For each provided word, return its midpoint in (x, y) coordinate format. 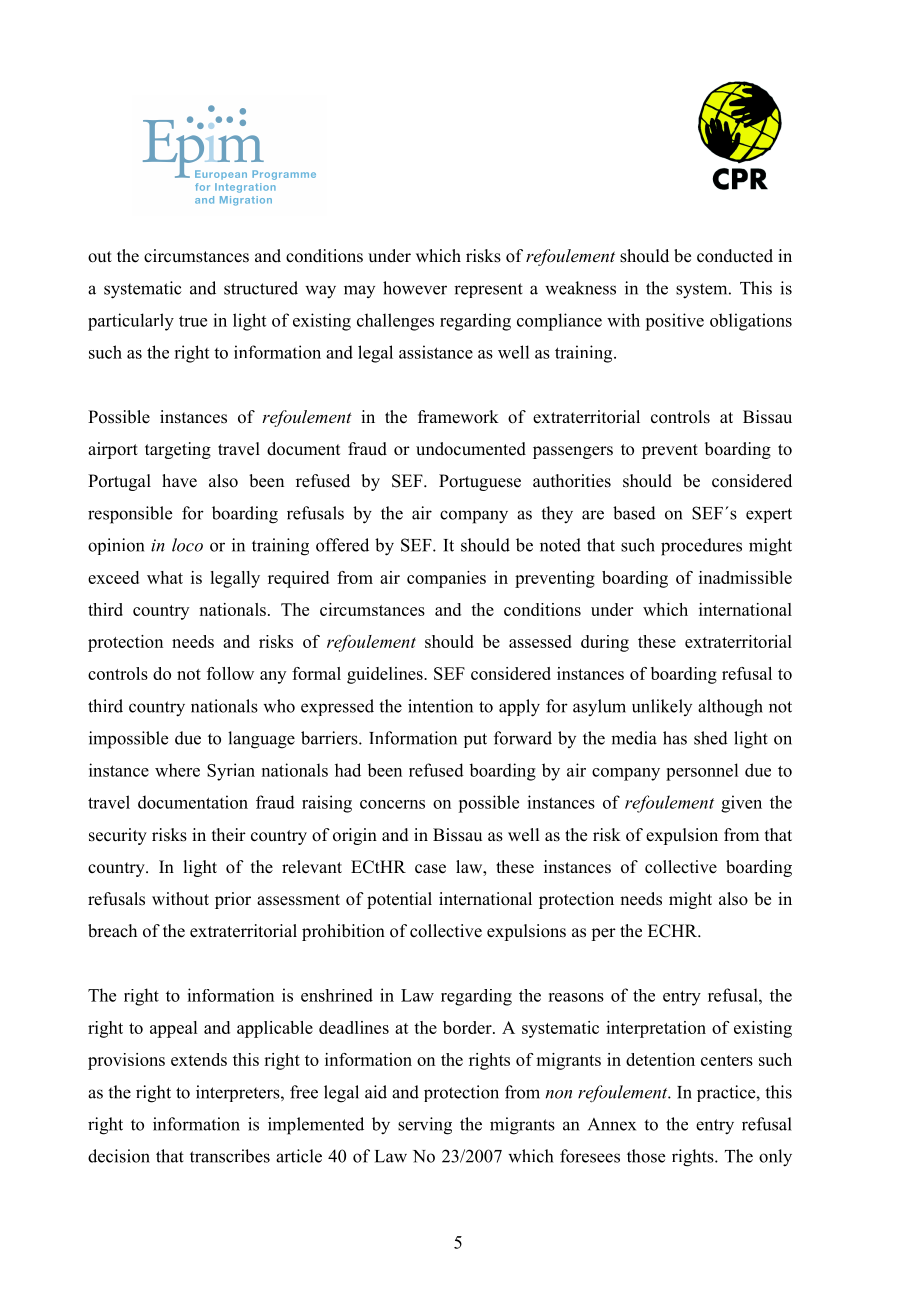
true (193, 321)
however (415, 288)
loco (187, 545)
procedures (701, 547)
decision (119, 1156)
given (741, 804)
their (229, 835)
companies (446, 579)
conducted (735, 256)
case (430, 869)
